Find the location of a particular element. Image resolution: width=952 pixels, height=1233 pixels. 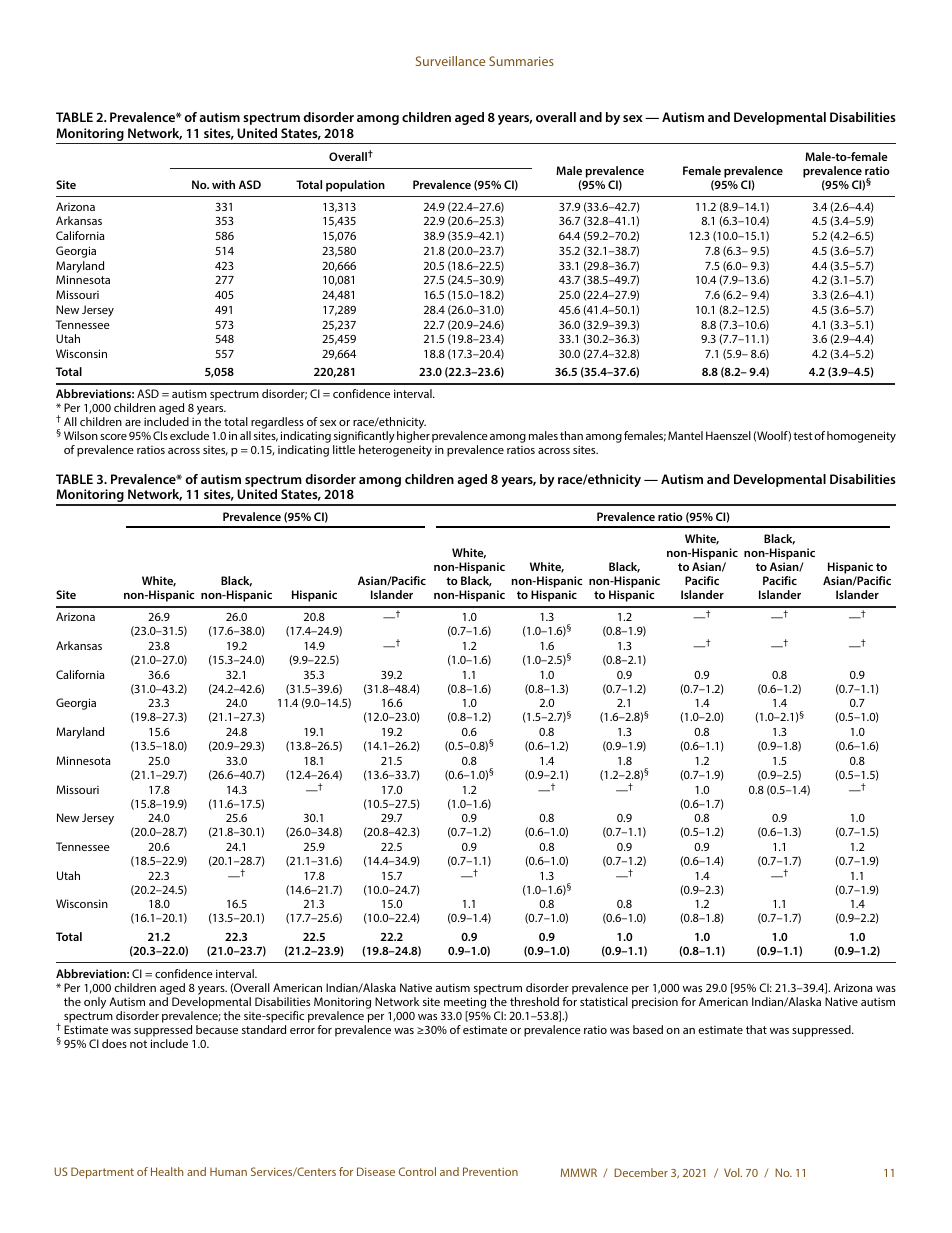

Health is located at coordinates (167, 1171).
